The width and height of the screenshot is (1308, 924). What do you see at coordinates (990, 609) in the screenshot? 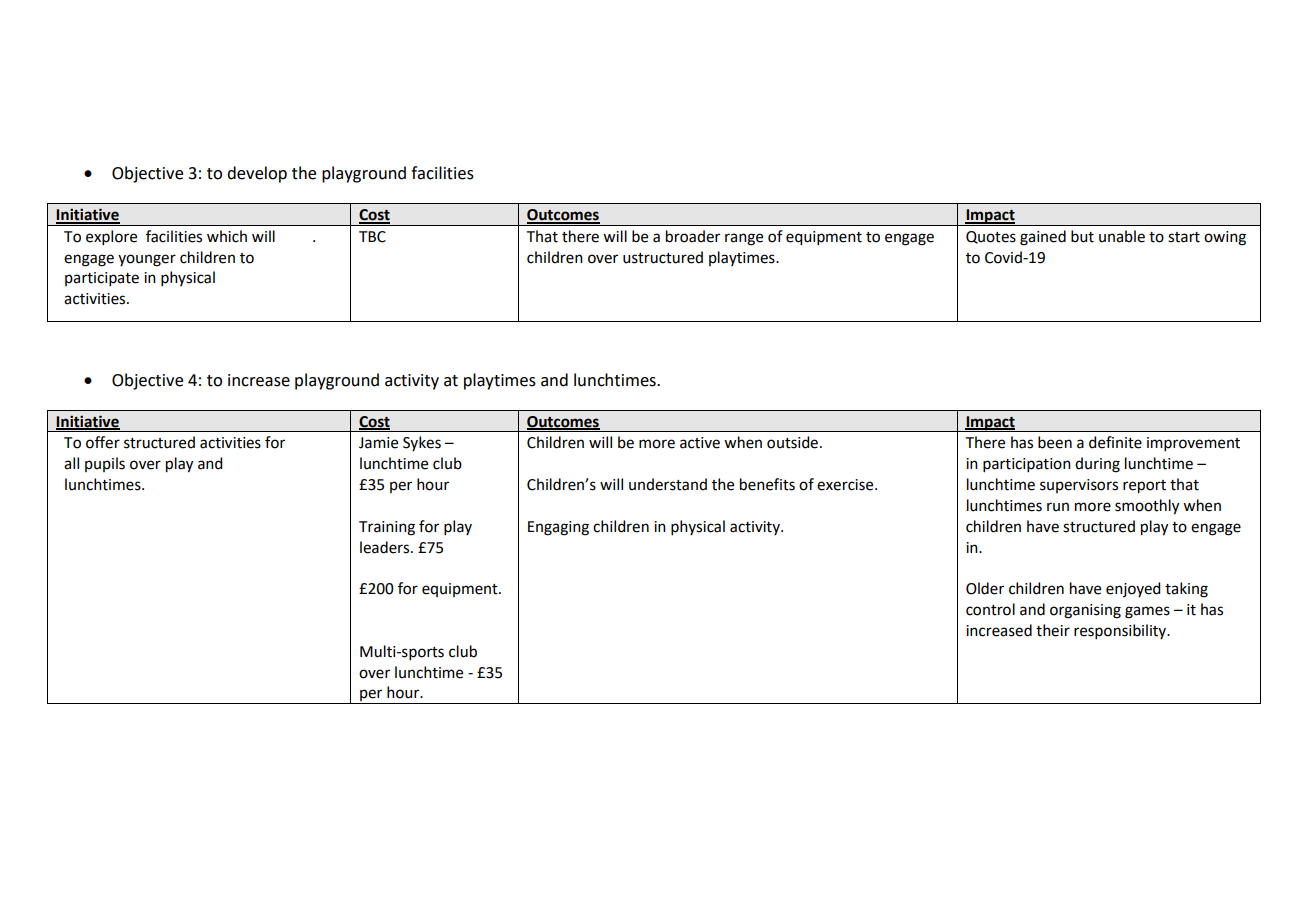
I see `control` at bounding box center [990, 609].
